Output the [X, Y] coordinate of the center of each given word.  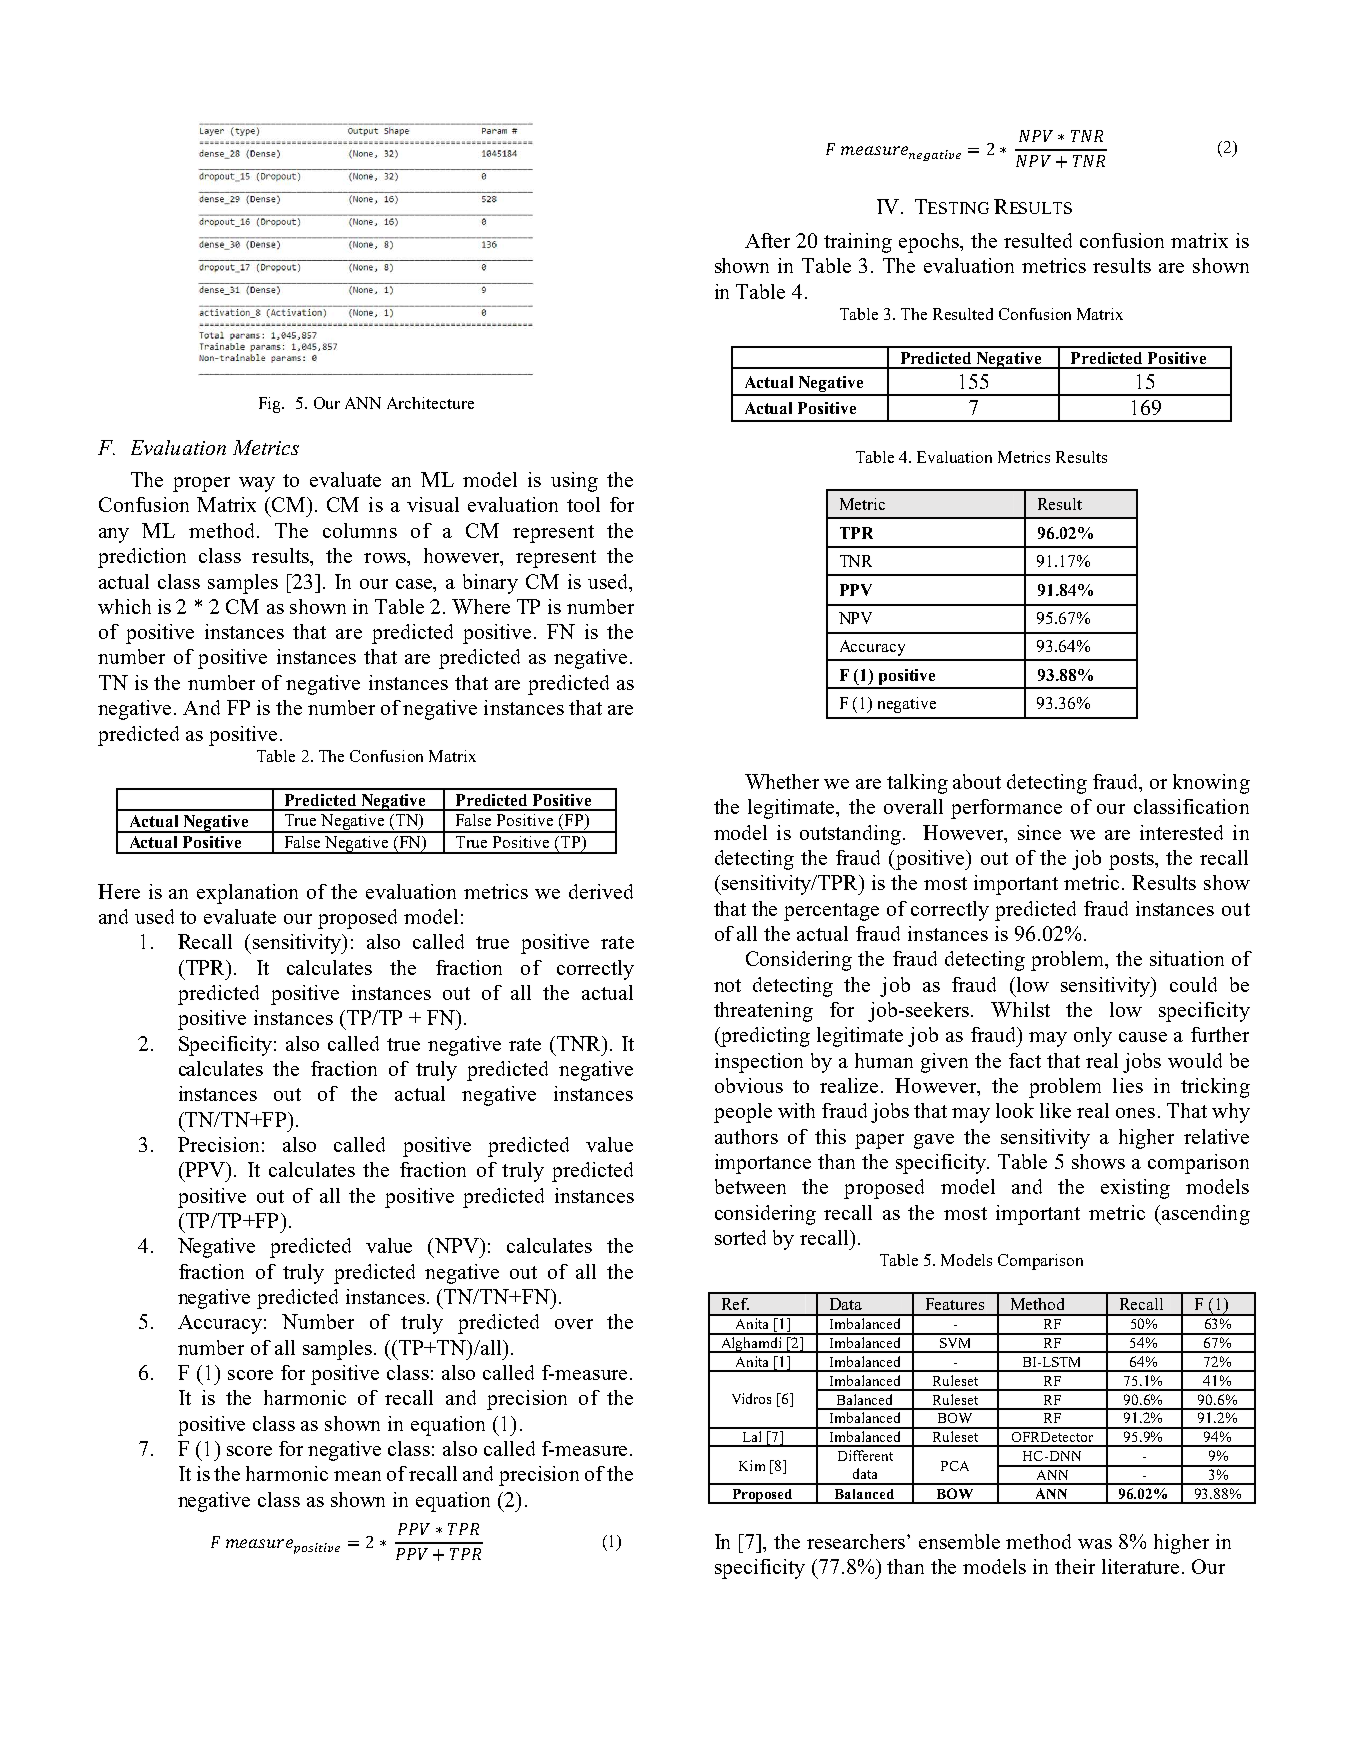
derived [601, 891]
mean [357, 1476]
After [767, 240]
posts [1132, 861]
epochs [930, 243]
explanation [247, 894]
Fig [271, 405]
